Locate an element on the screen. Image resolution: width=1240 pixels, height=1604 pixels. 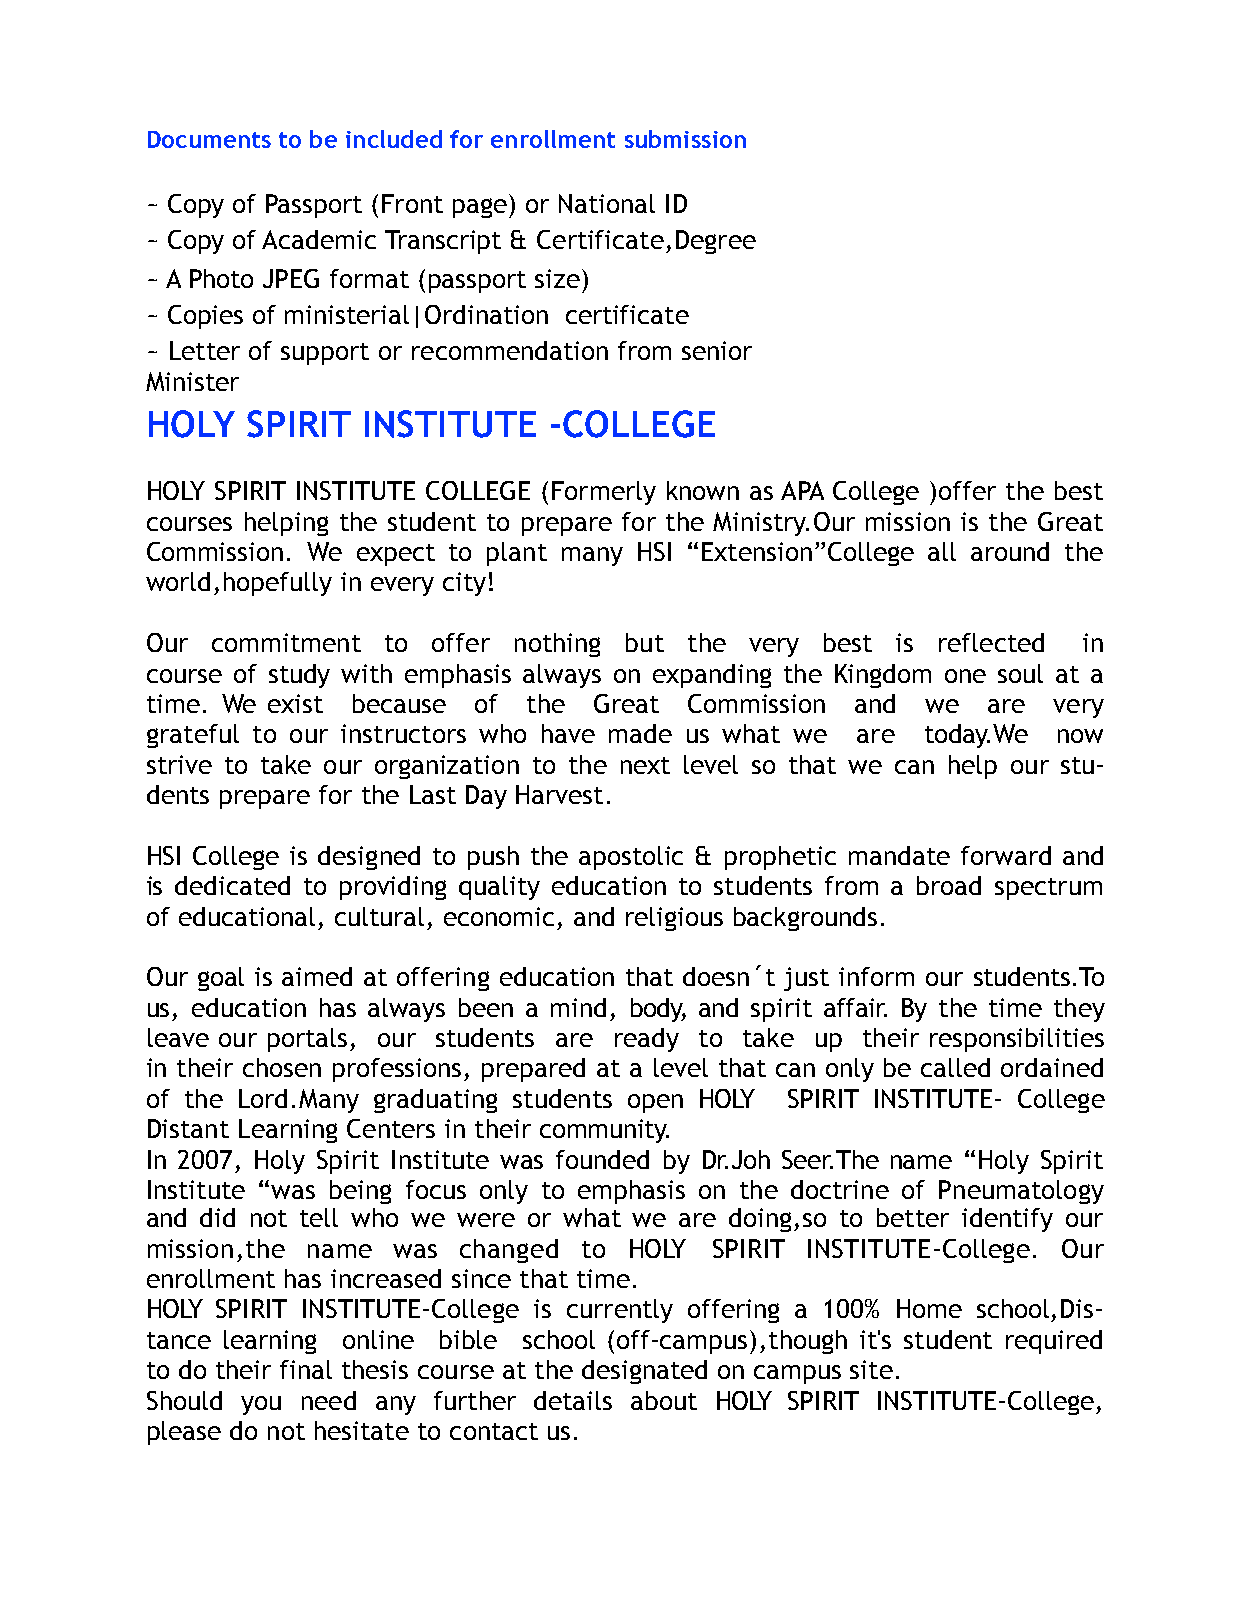
forward is located at coordinates (1006, 855).
